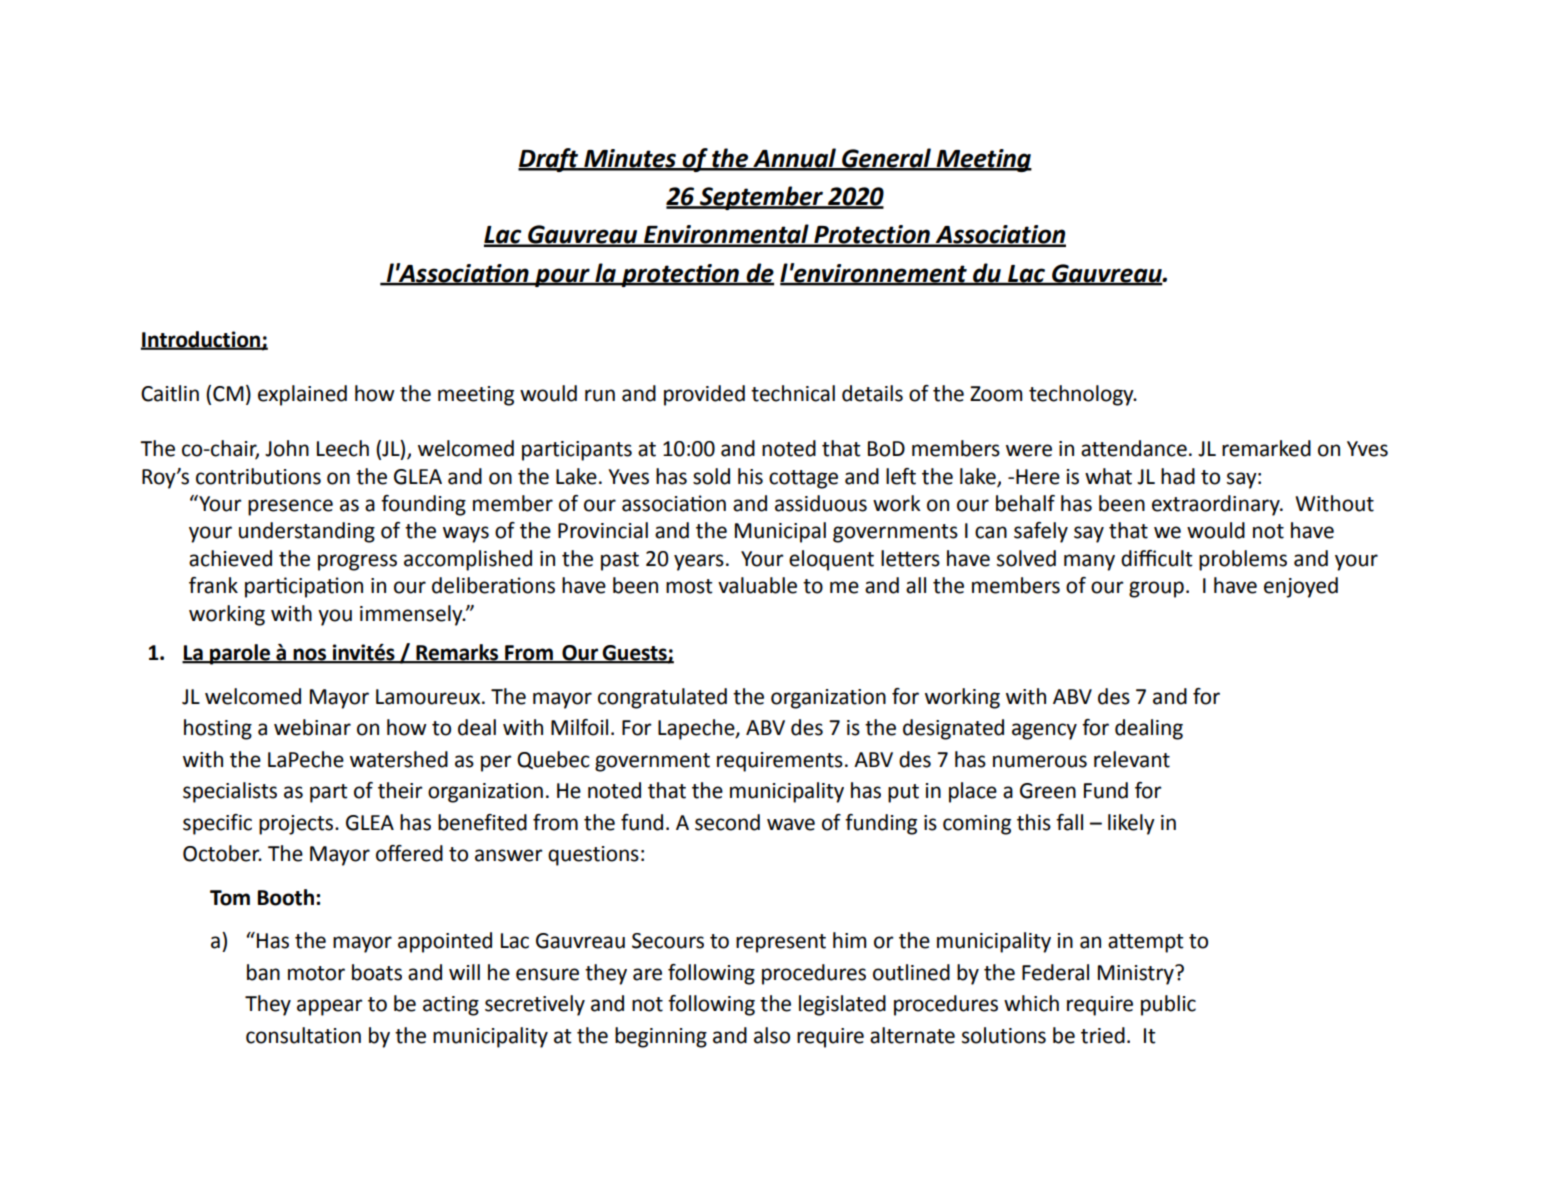 This screenshot has width=1550, height=1198. I want to click on valuable, so click(757, 585).
